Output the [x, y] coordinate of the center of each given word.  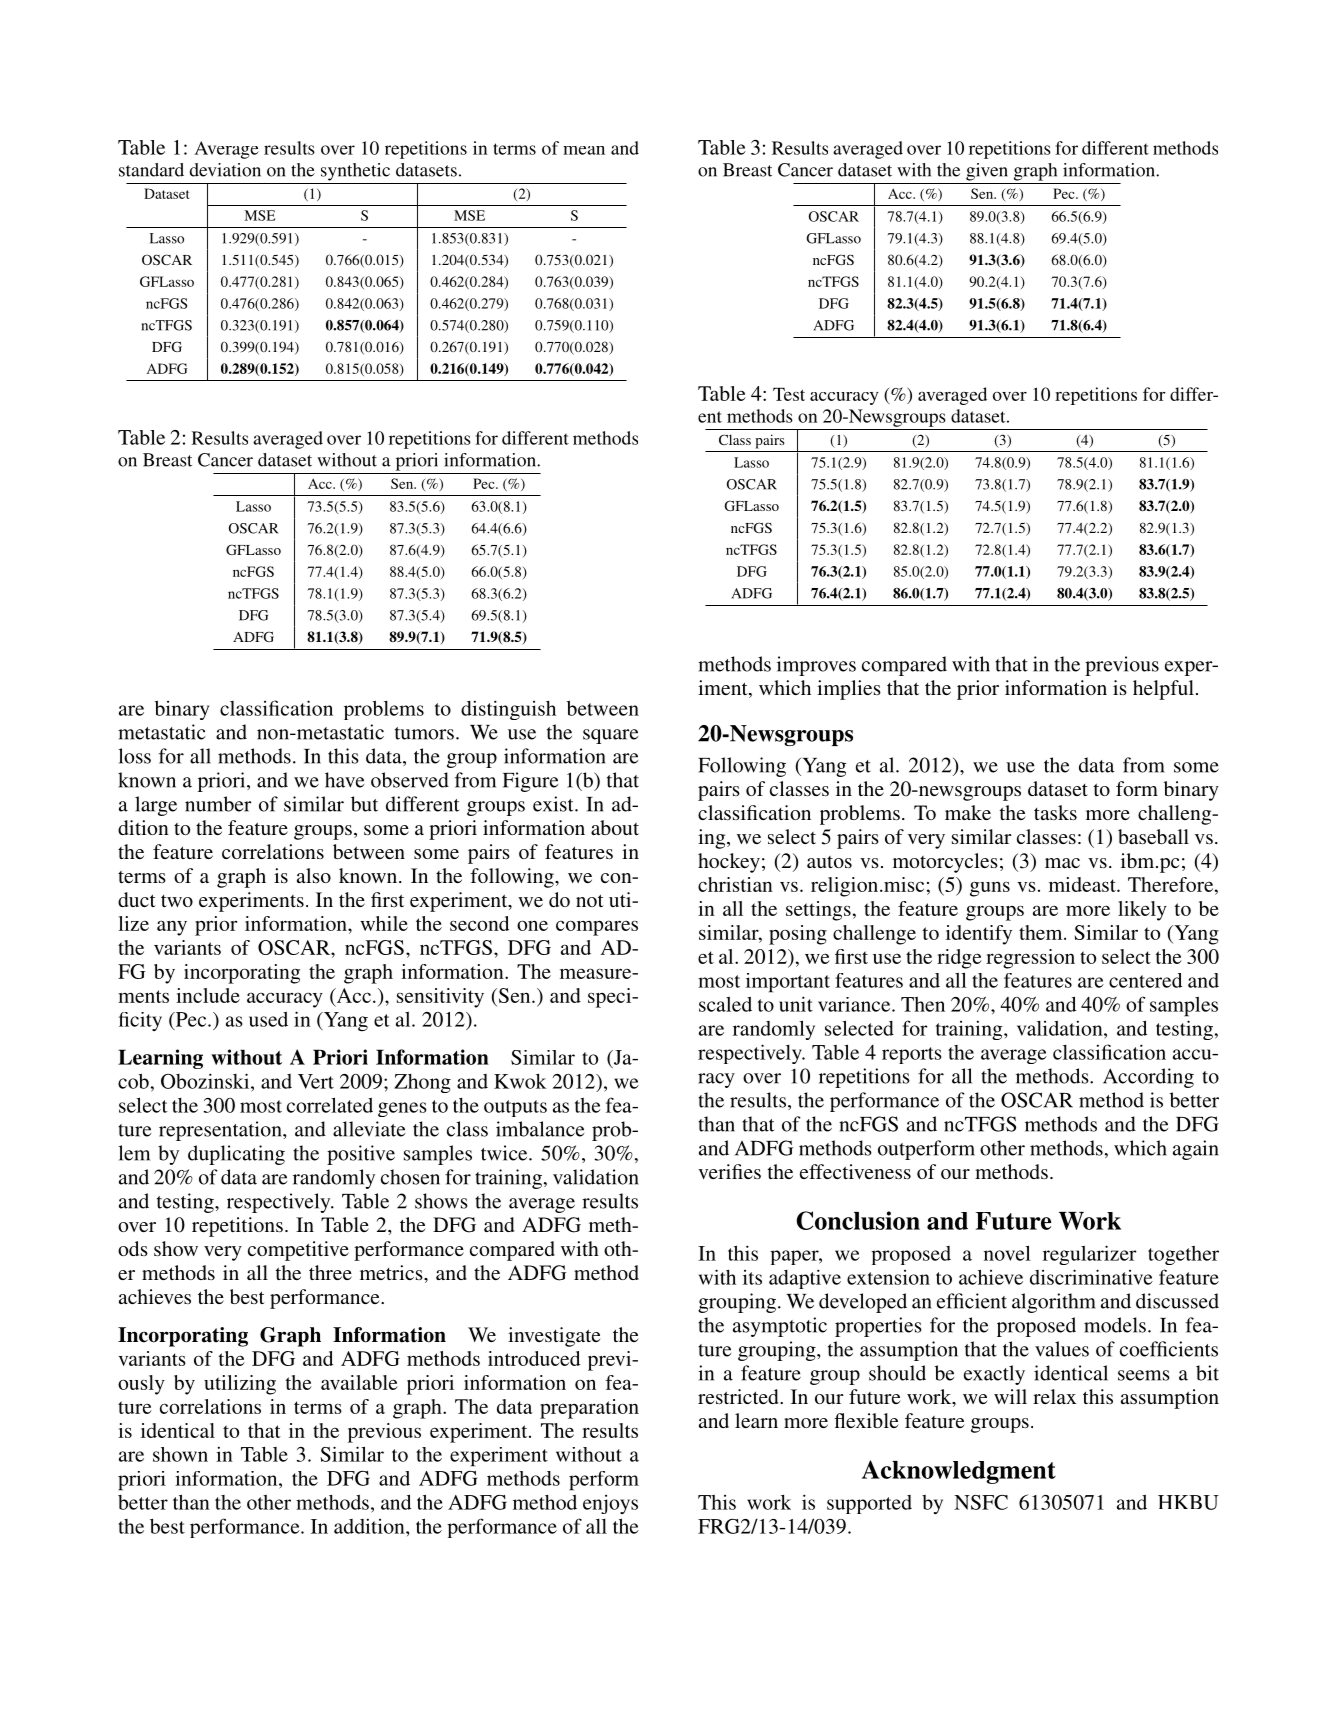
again [1196, 1150]
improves [816, 666]
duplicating [236, 1155]
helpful [1163, 690]
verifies [729, 1171]
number [218, 804]
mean [584, 150]
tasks [1055, 812]
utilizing [240, 1385]
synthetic [355, 172]
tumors [424, 733]
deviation [225, 170]
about [615, 827]
